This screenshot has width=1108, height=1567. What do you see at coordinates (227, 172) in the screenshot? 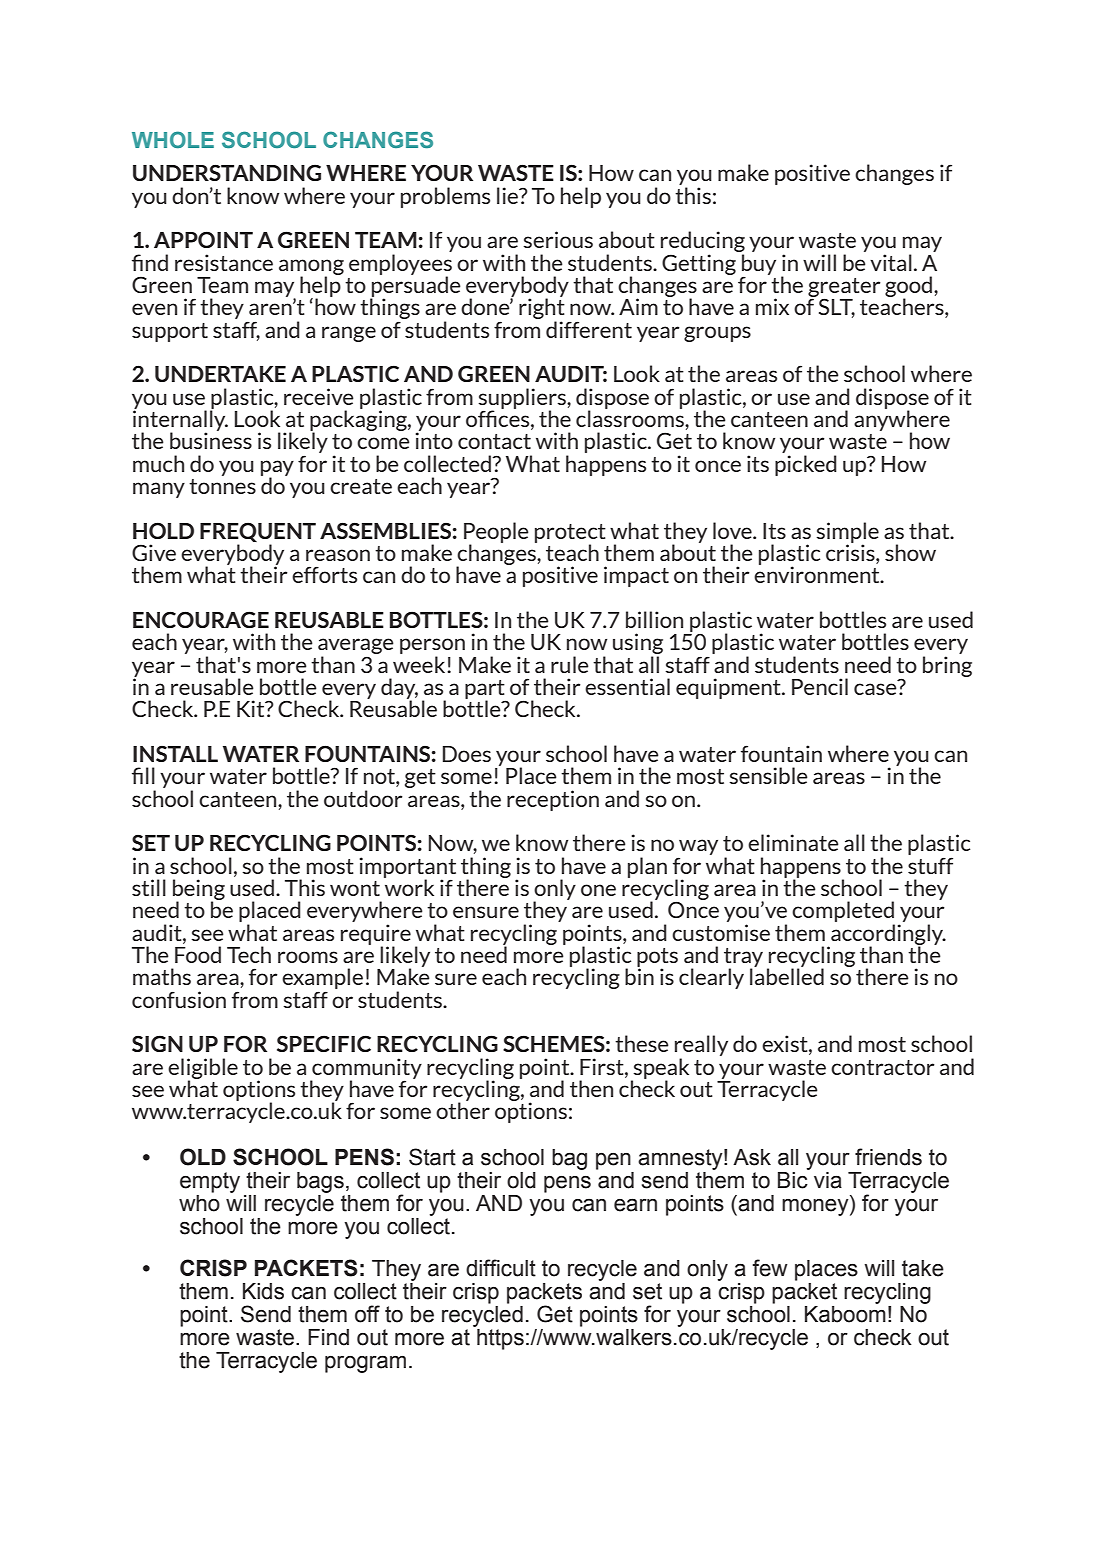
I see `UNDERSTANDING` at bounding box center [227, 172].
